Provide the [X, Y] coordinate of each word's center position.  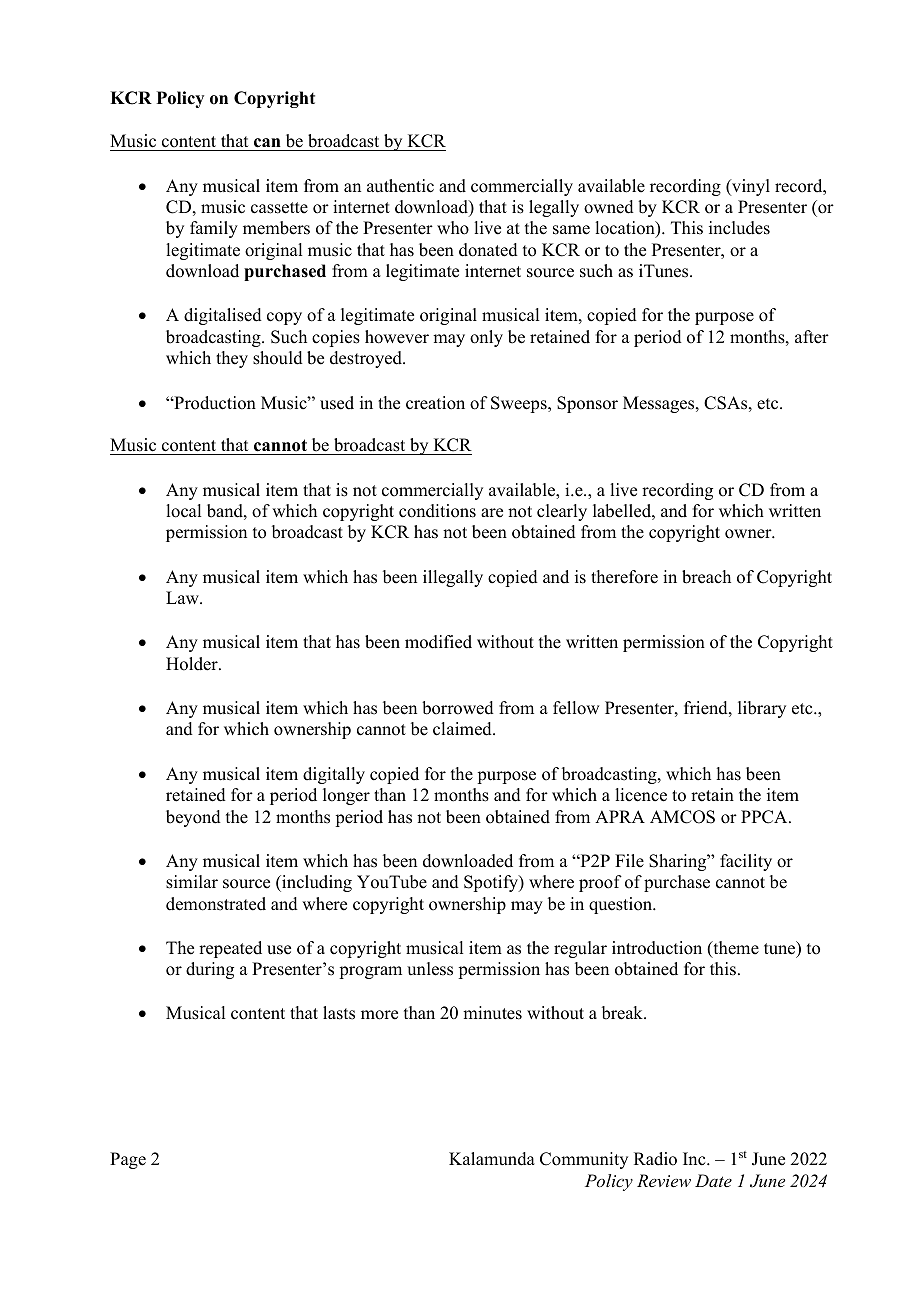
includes [739, 228]
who [453, 228]
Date [713, 1180]
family [214, 229]
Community [584, 1160]
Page [128, 1160]
